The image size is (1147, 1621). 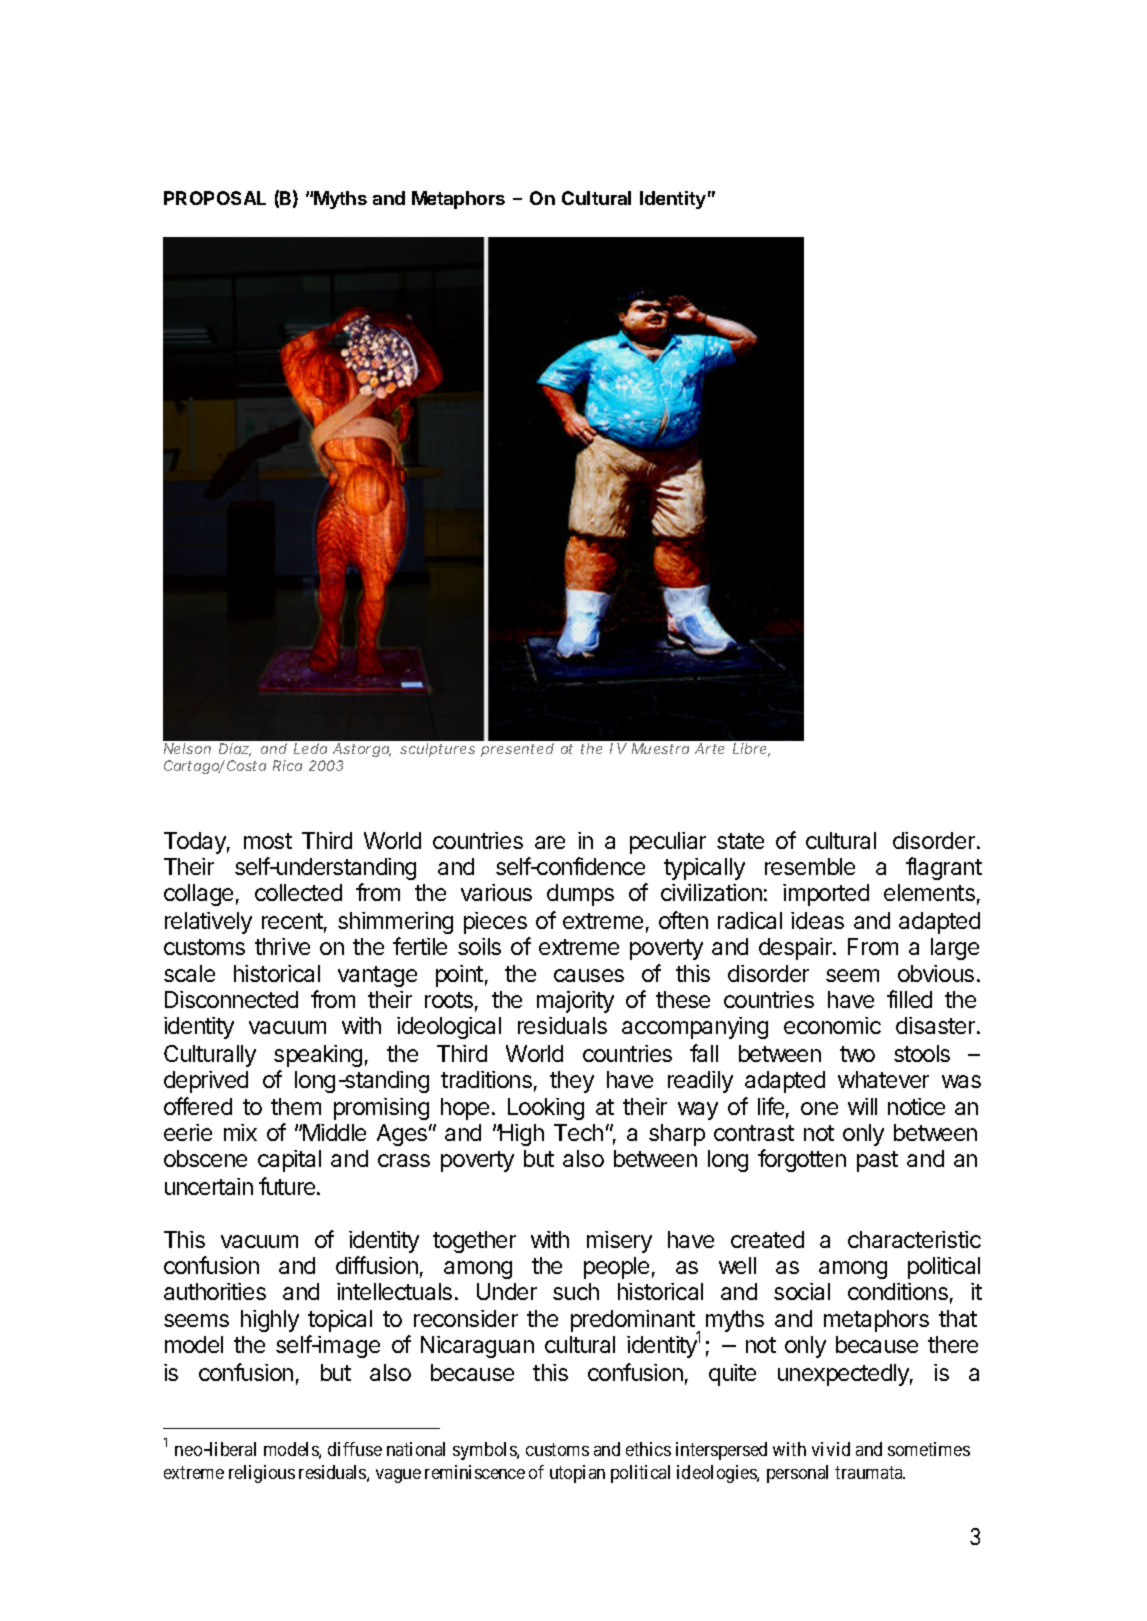 I want to click on resemble, so click(x=810, y=866).
